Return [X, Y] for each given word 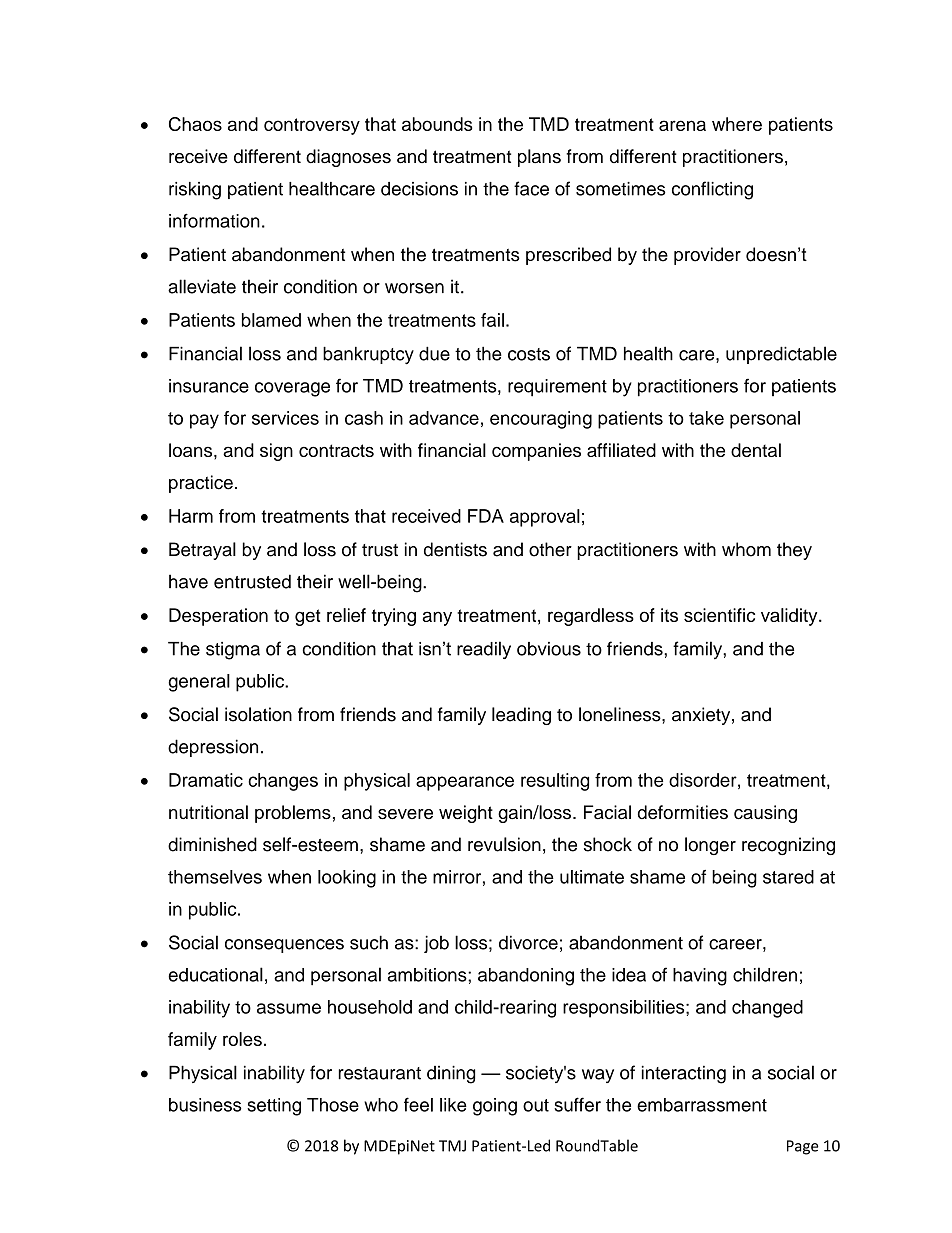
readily [484, 650]
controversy [312, 126]
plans [539, 158]
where [737, 124]
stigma [233, 651]
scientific [719, 615]
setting [274, 1107]
